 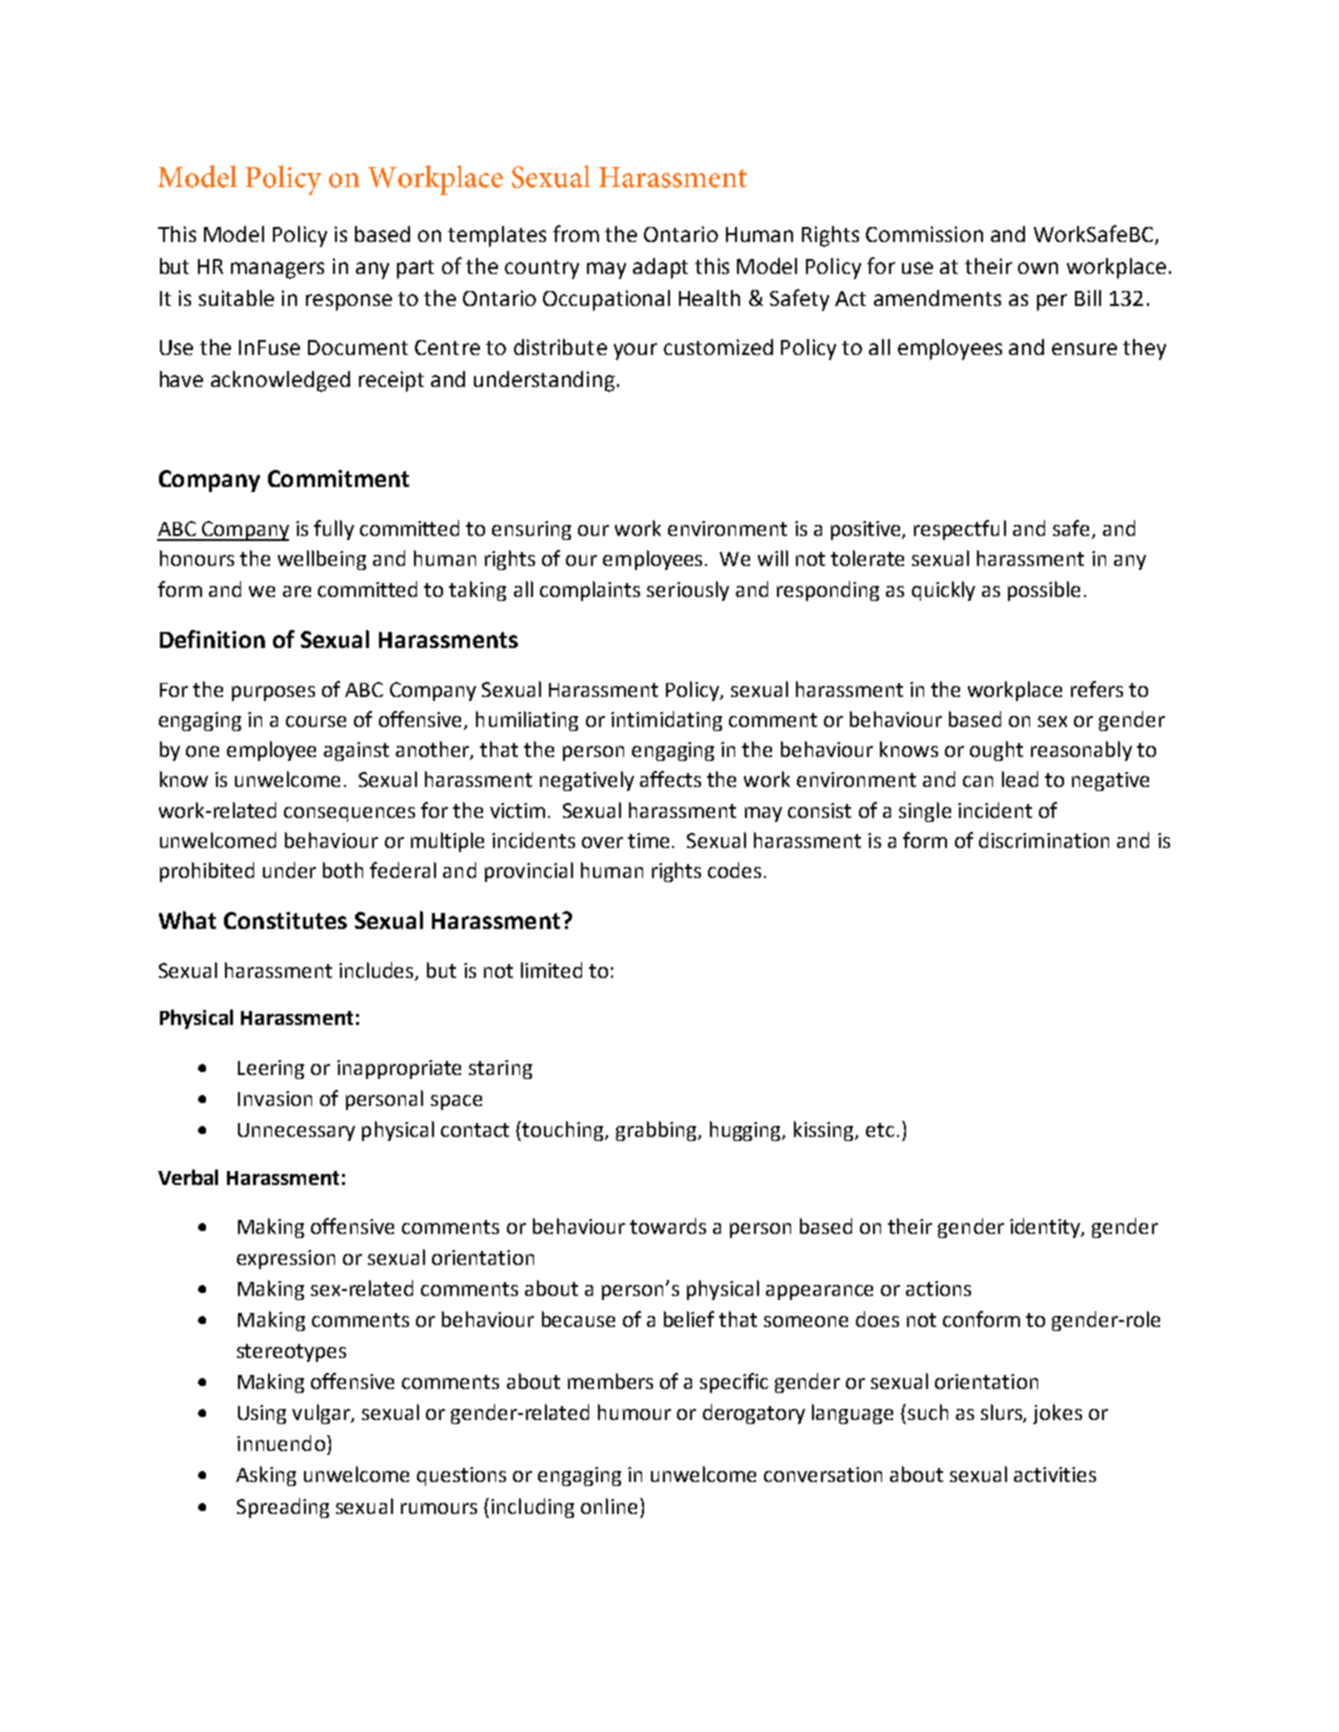 What do you see at coordinates (1038, 268) in the screenshot?
I see `own` at bounding box center [1038, 268].
